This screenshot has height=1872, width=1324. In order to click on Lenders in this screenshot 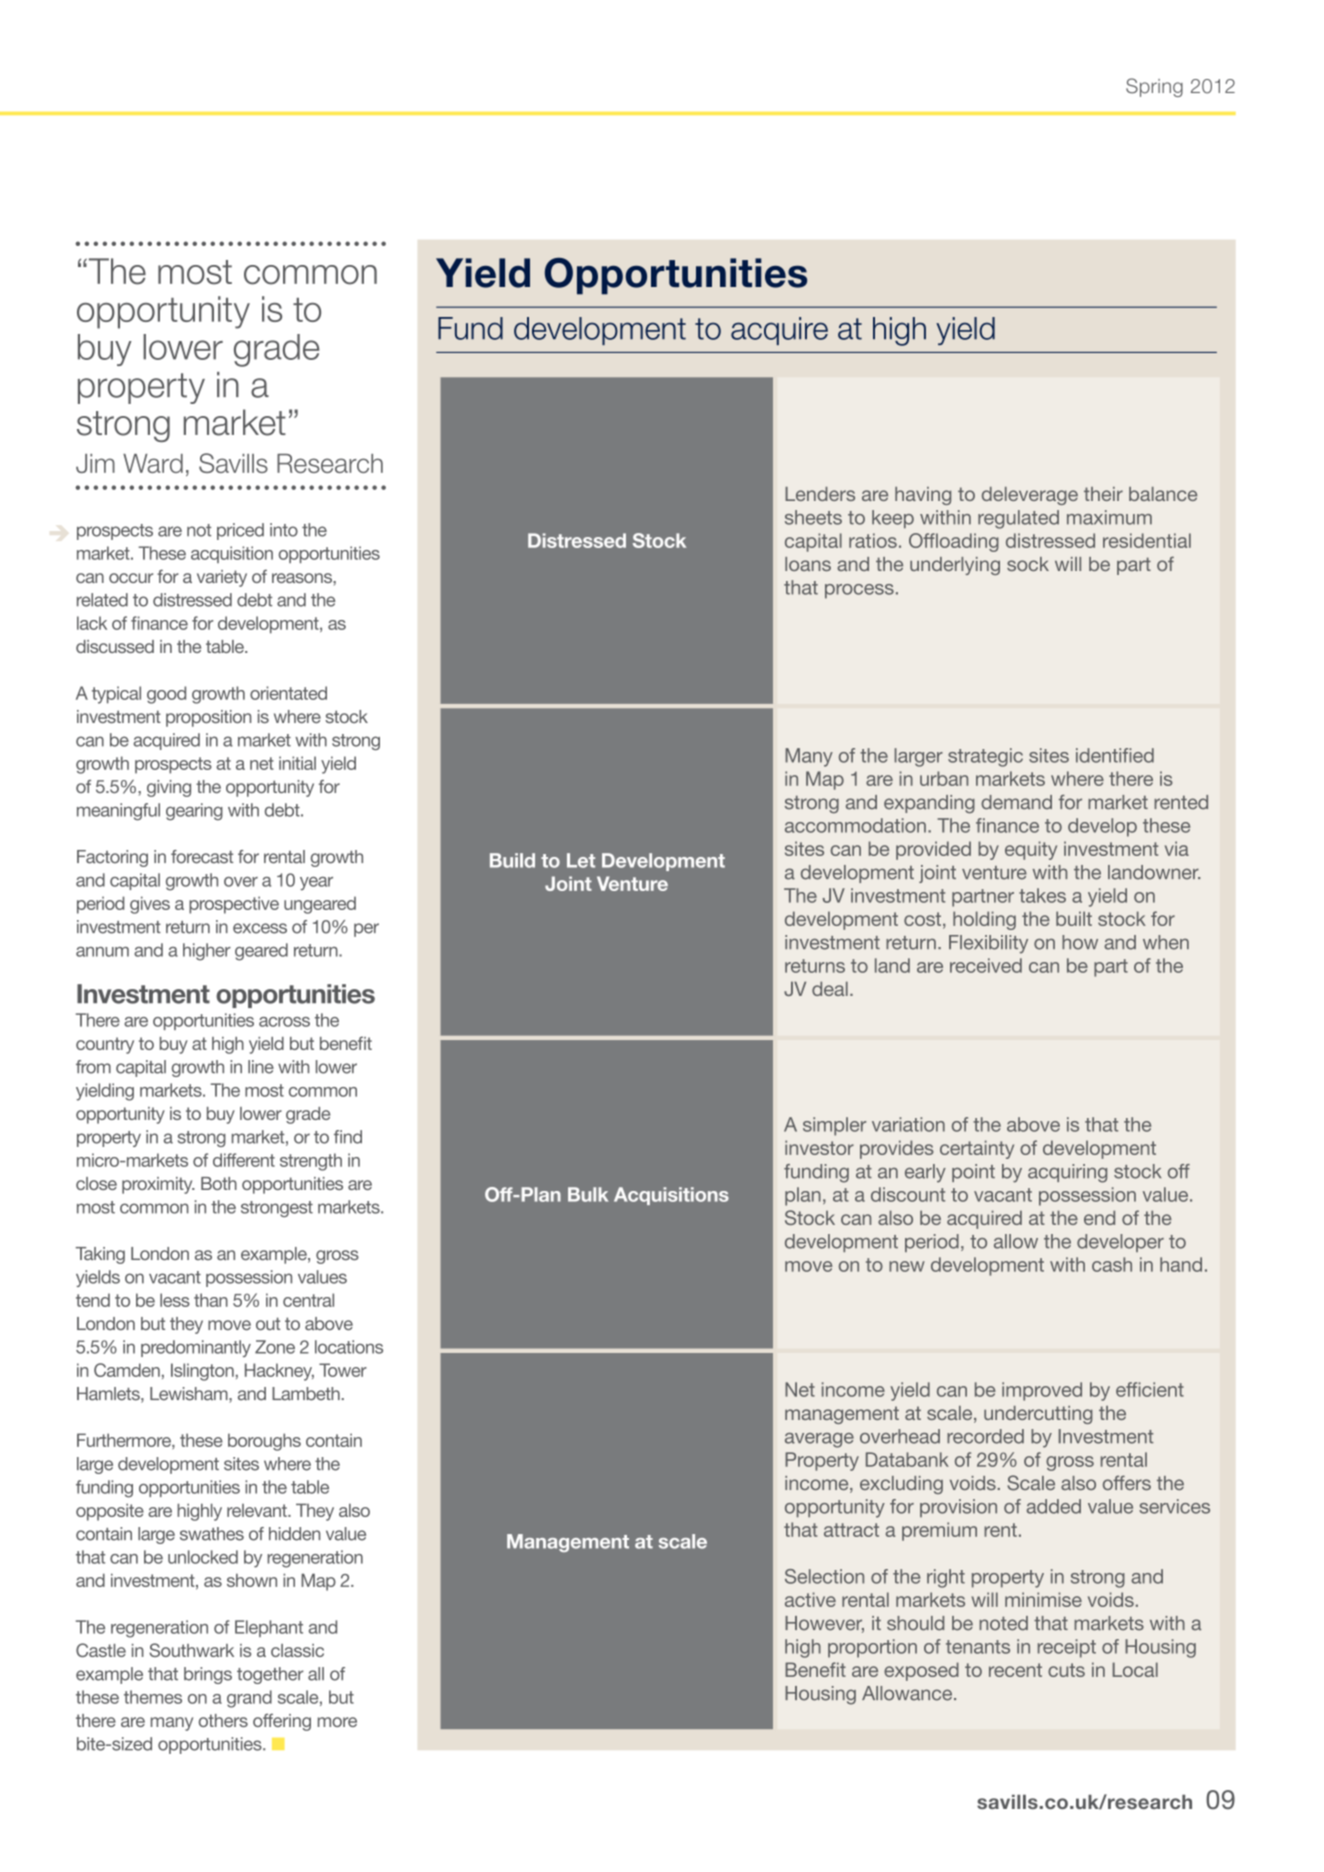, I will do `click(820, 494)`.
